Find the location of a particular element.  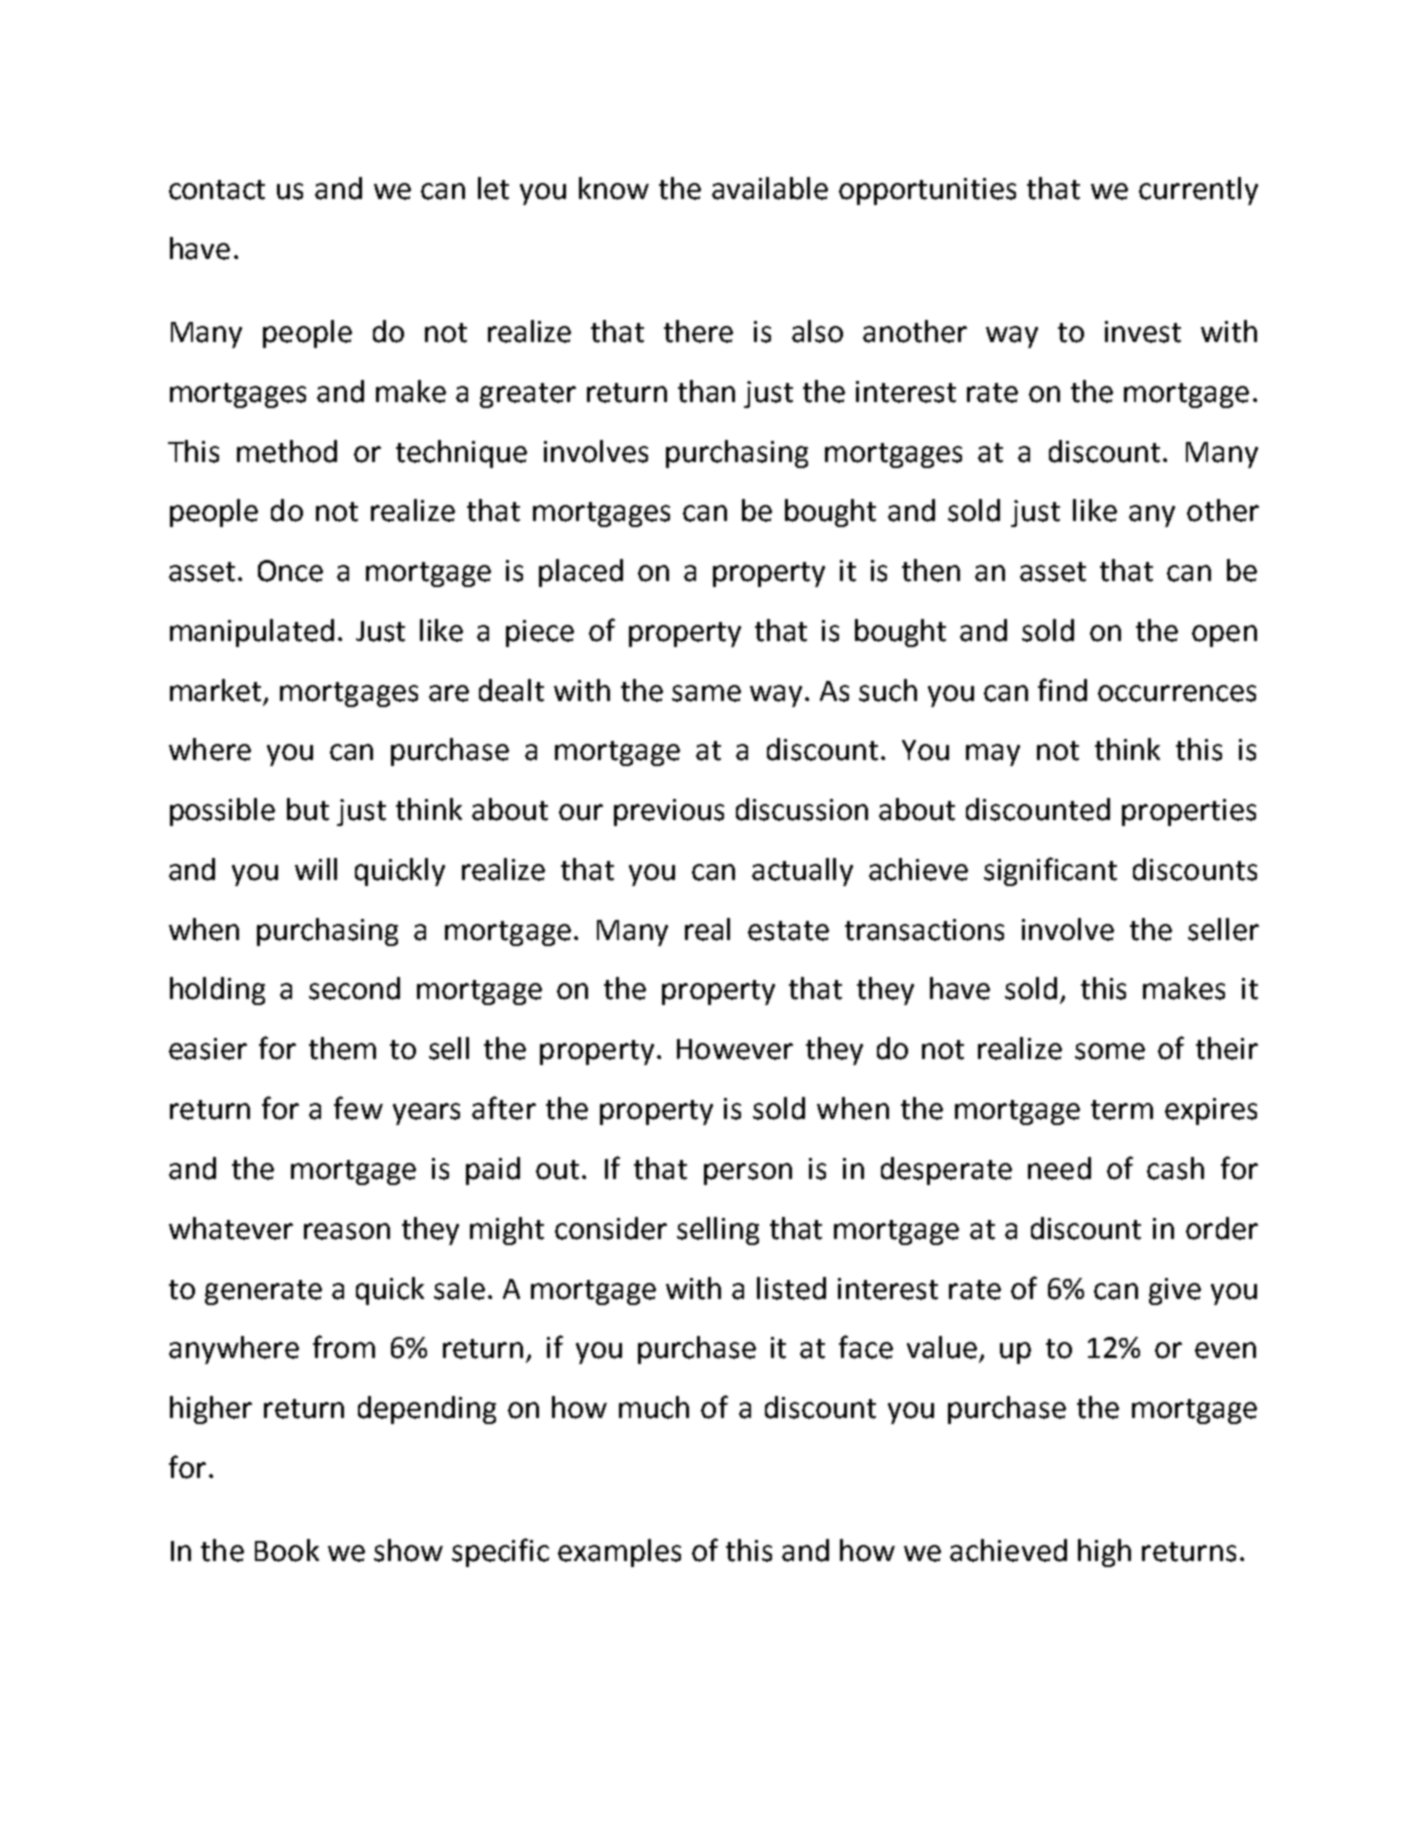

actually is located at coordinates (802, 872).
